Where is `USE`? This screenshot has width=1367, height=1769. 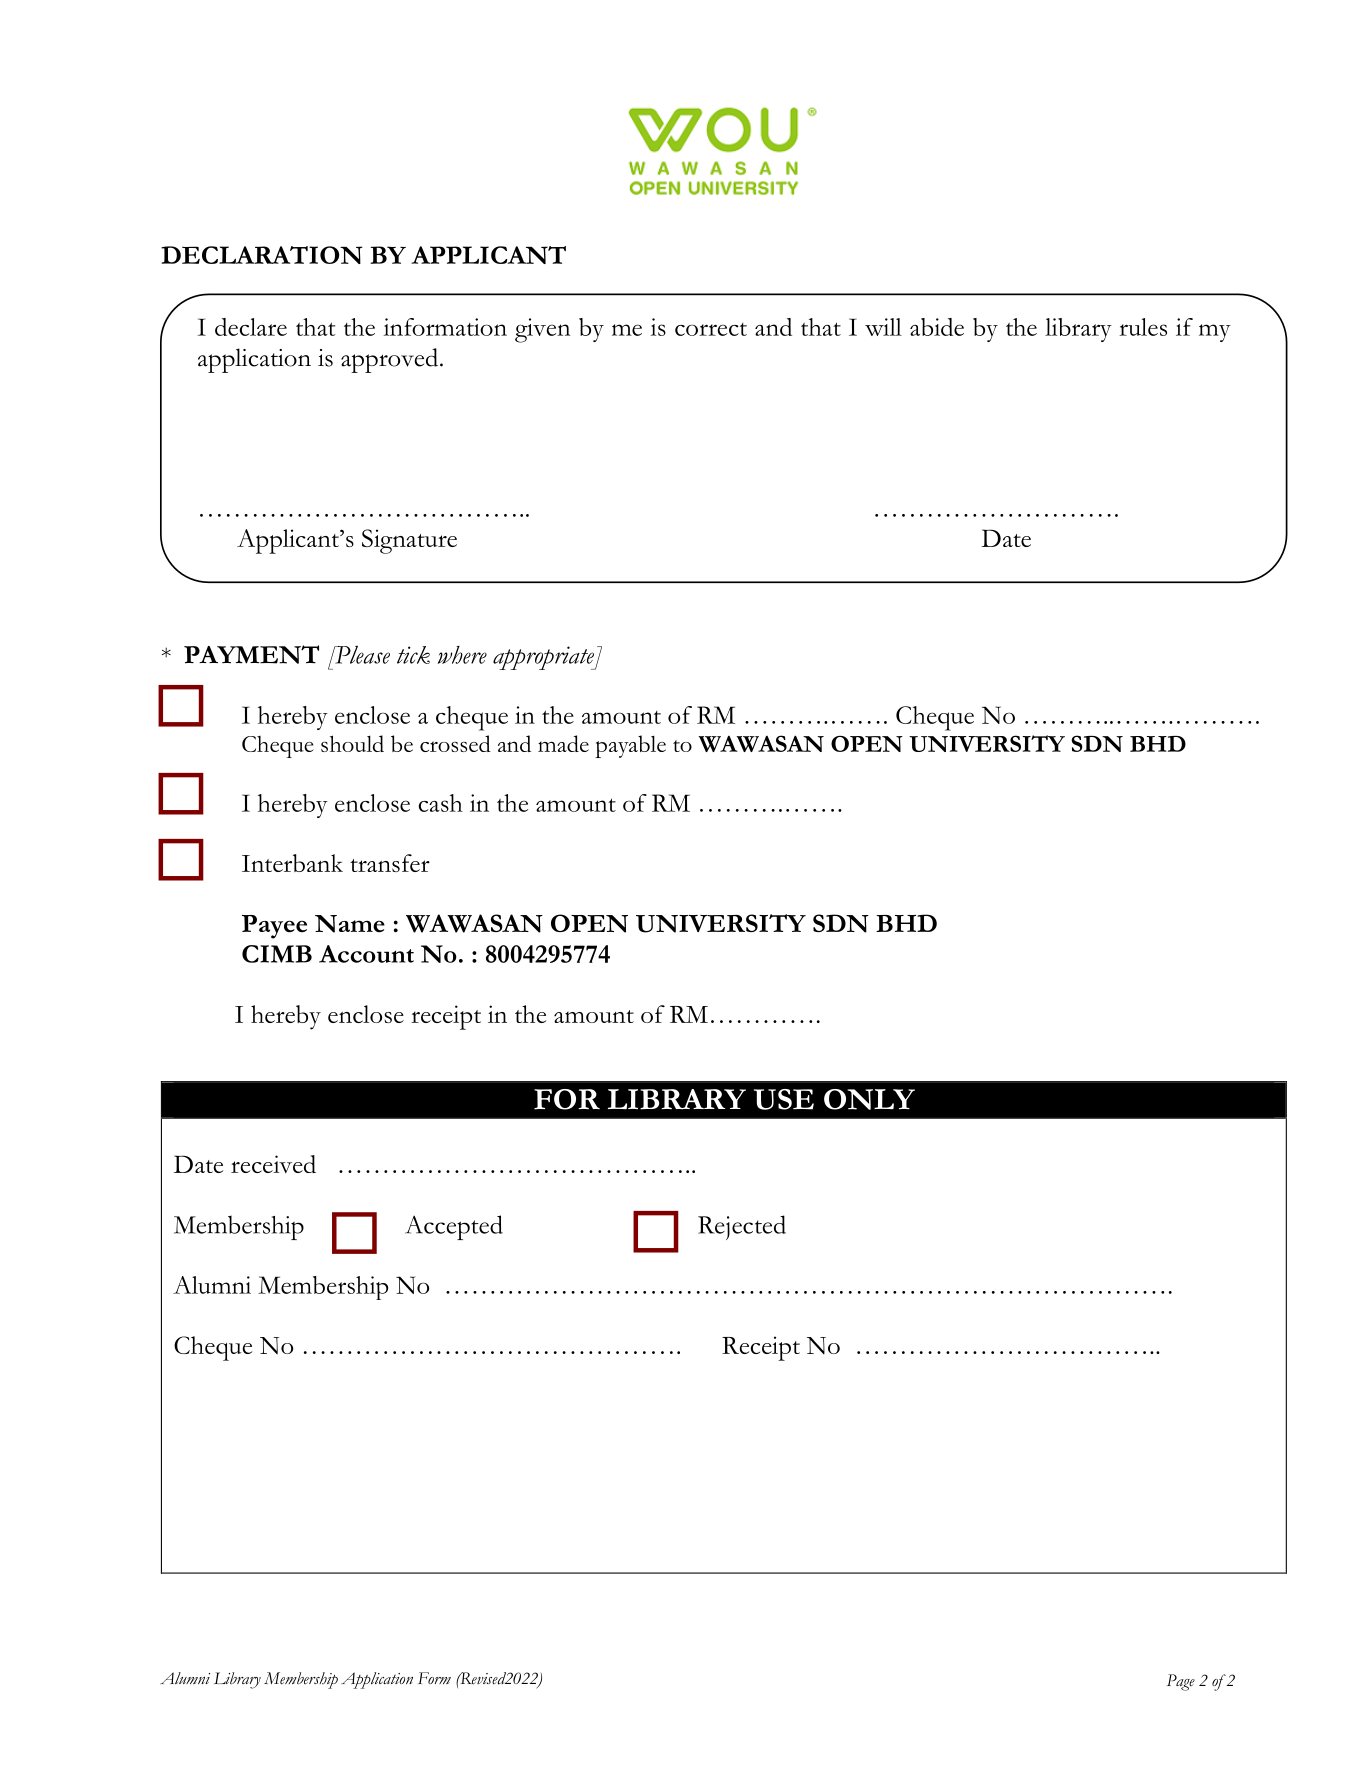
USE is located at coordinates (784, 1099).
